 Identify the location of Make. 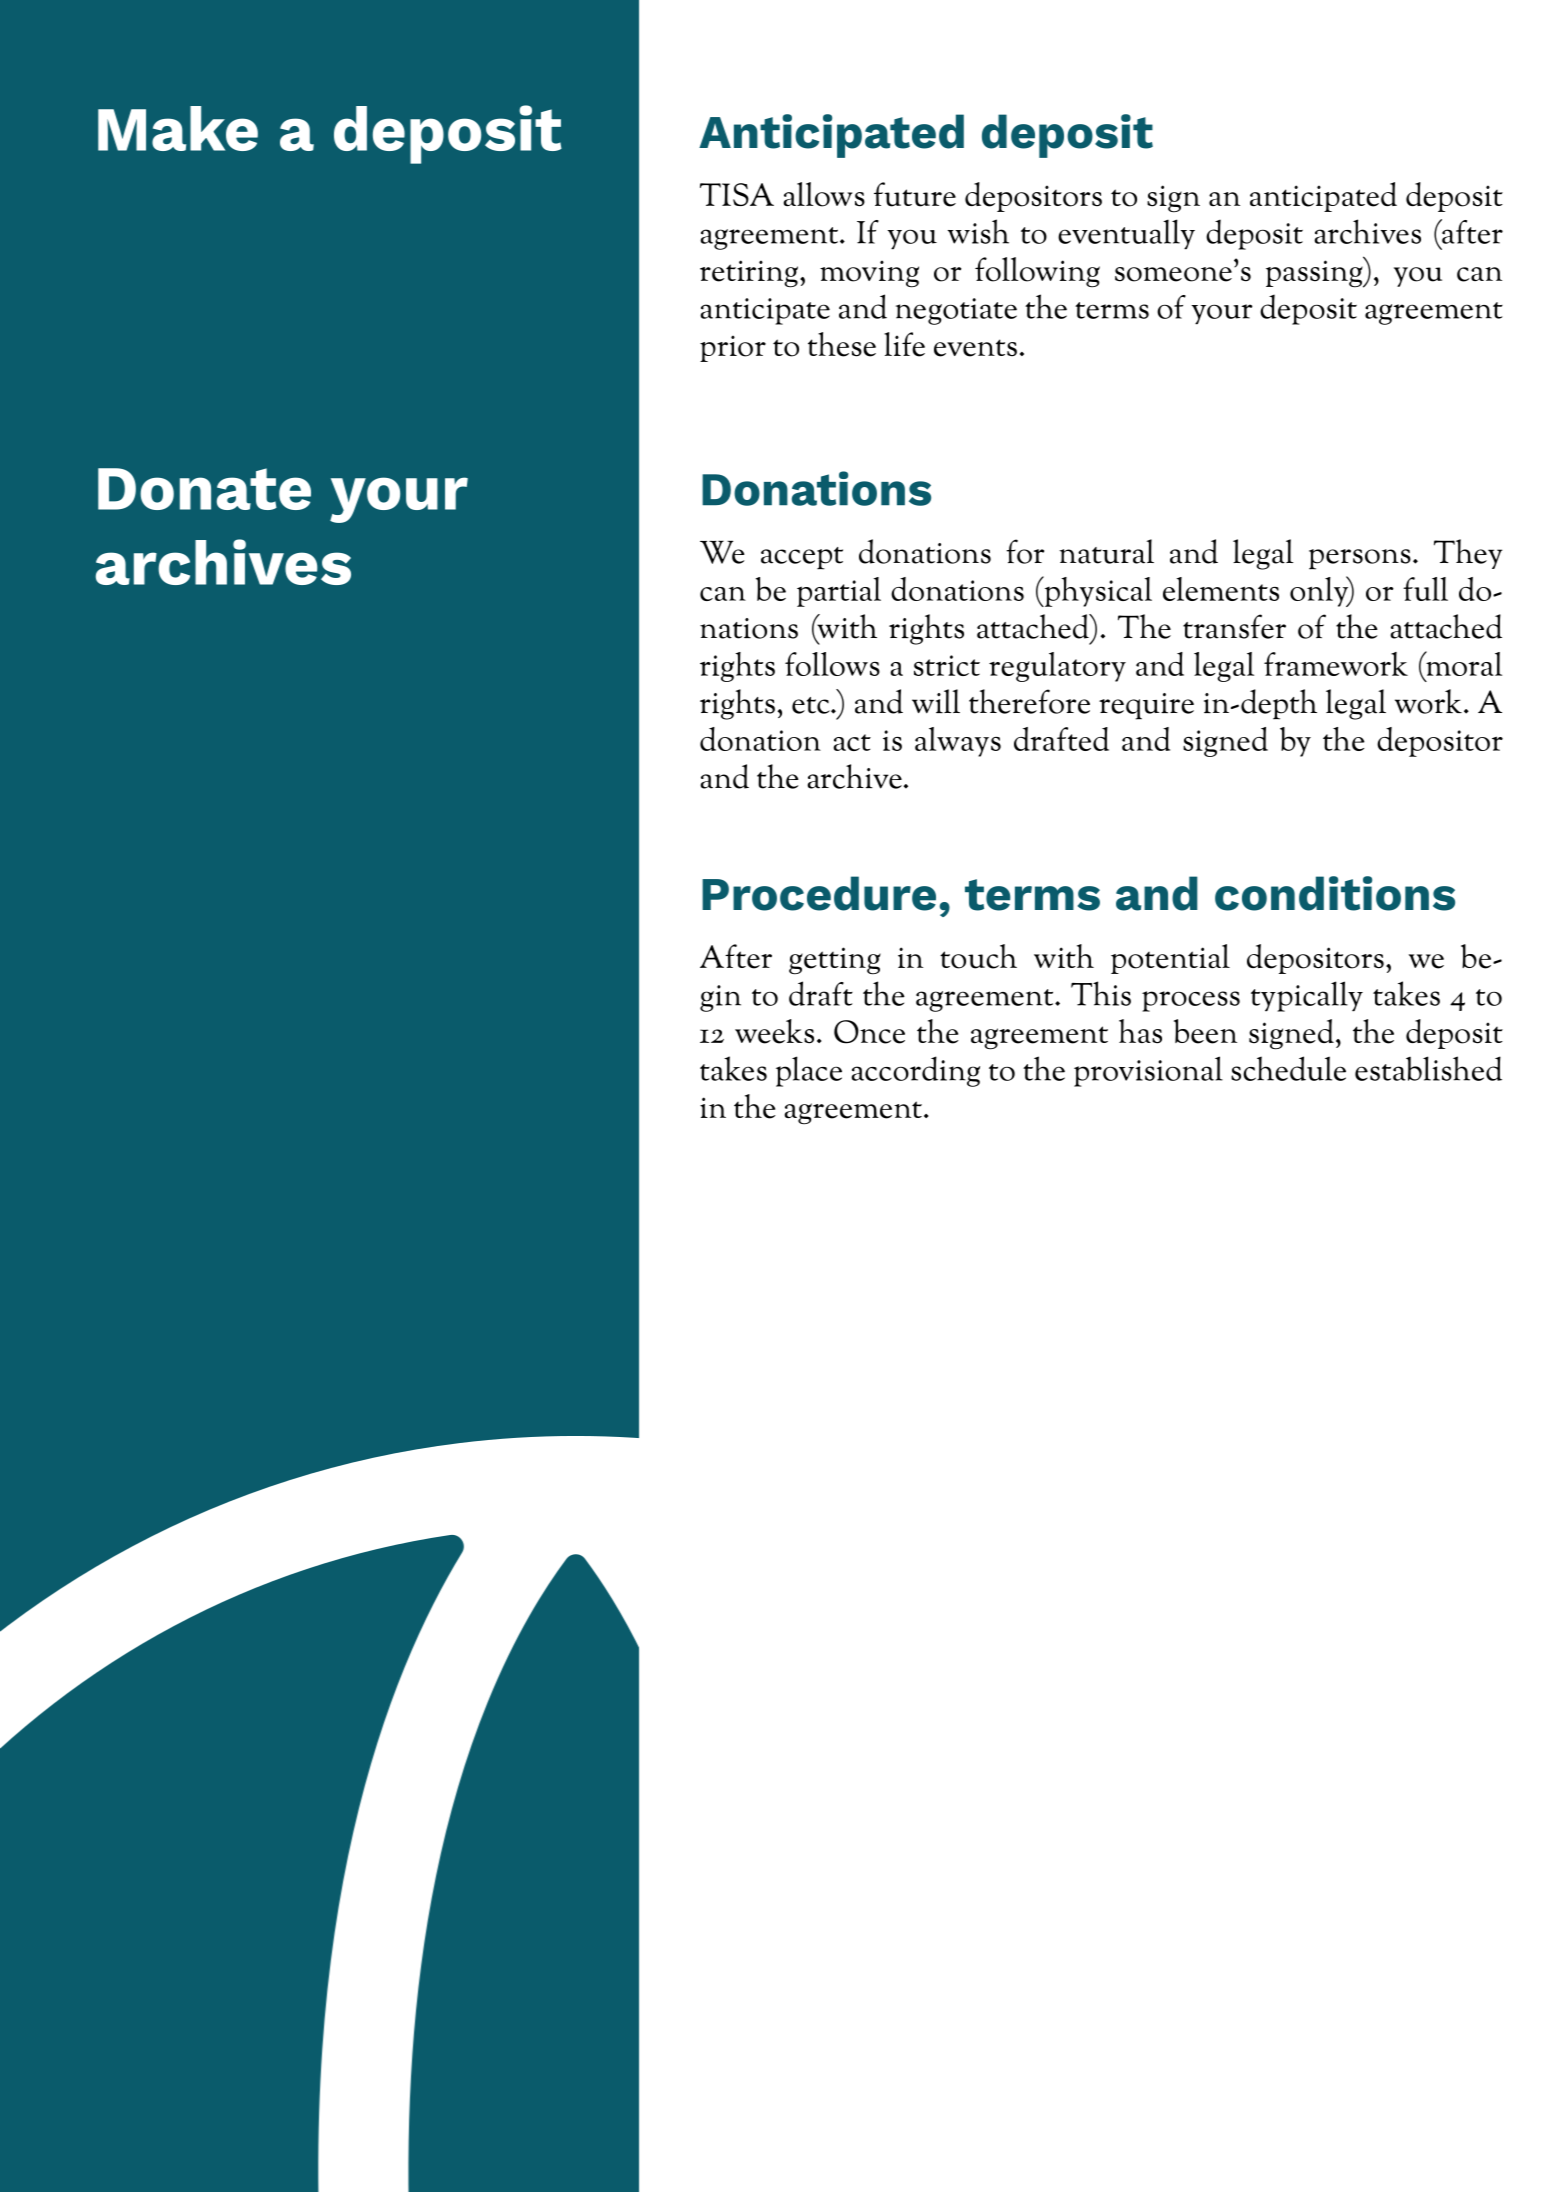
(178, 128).
